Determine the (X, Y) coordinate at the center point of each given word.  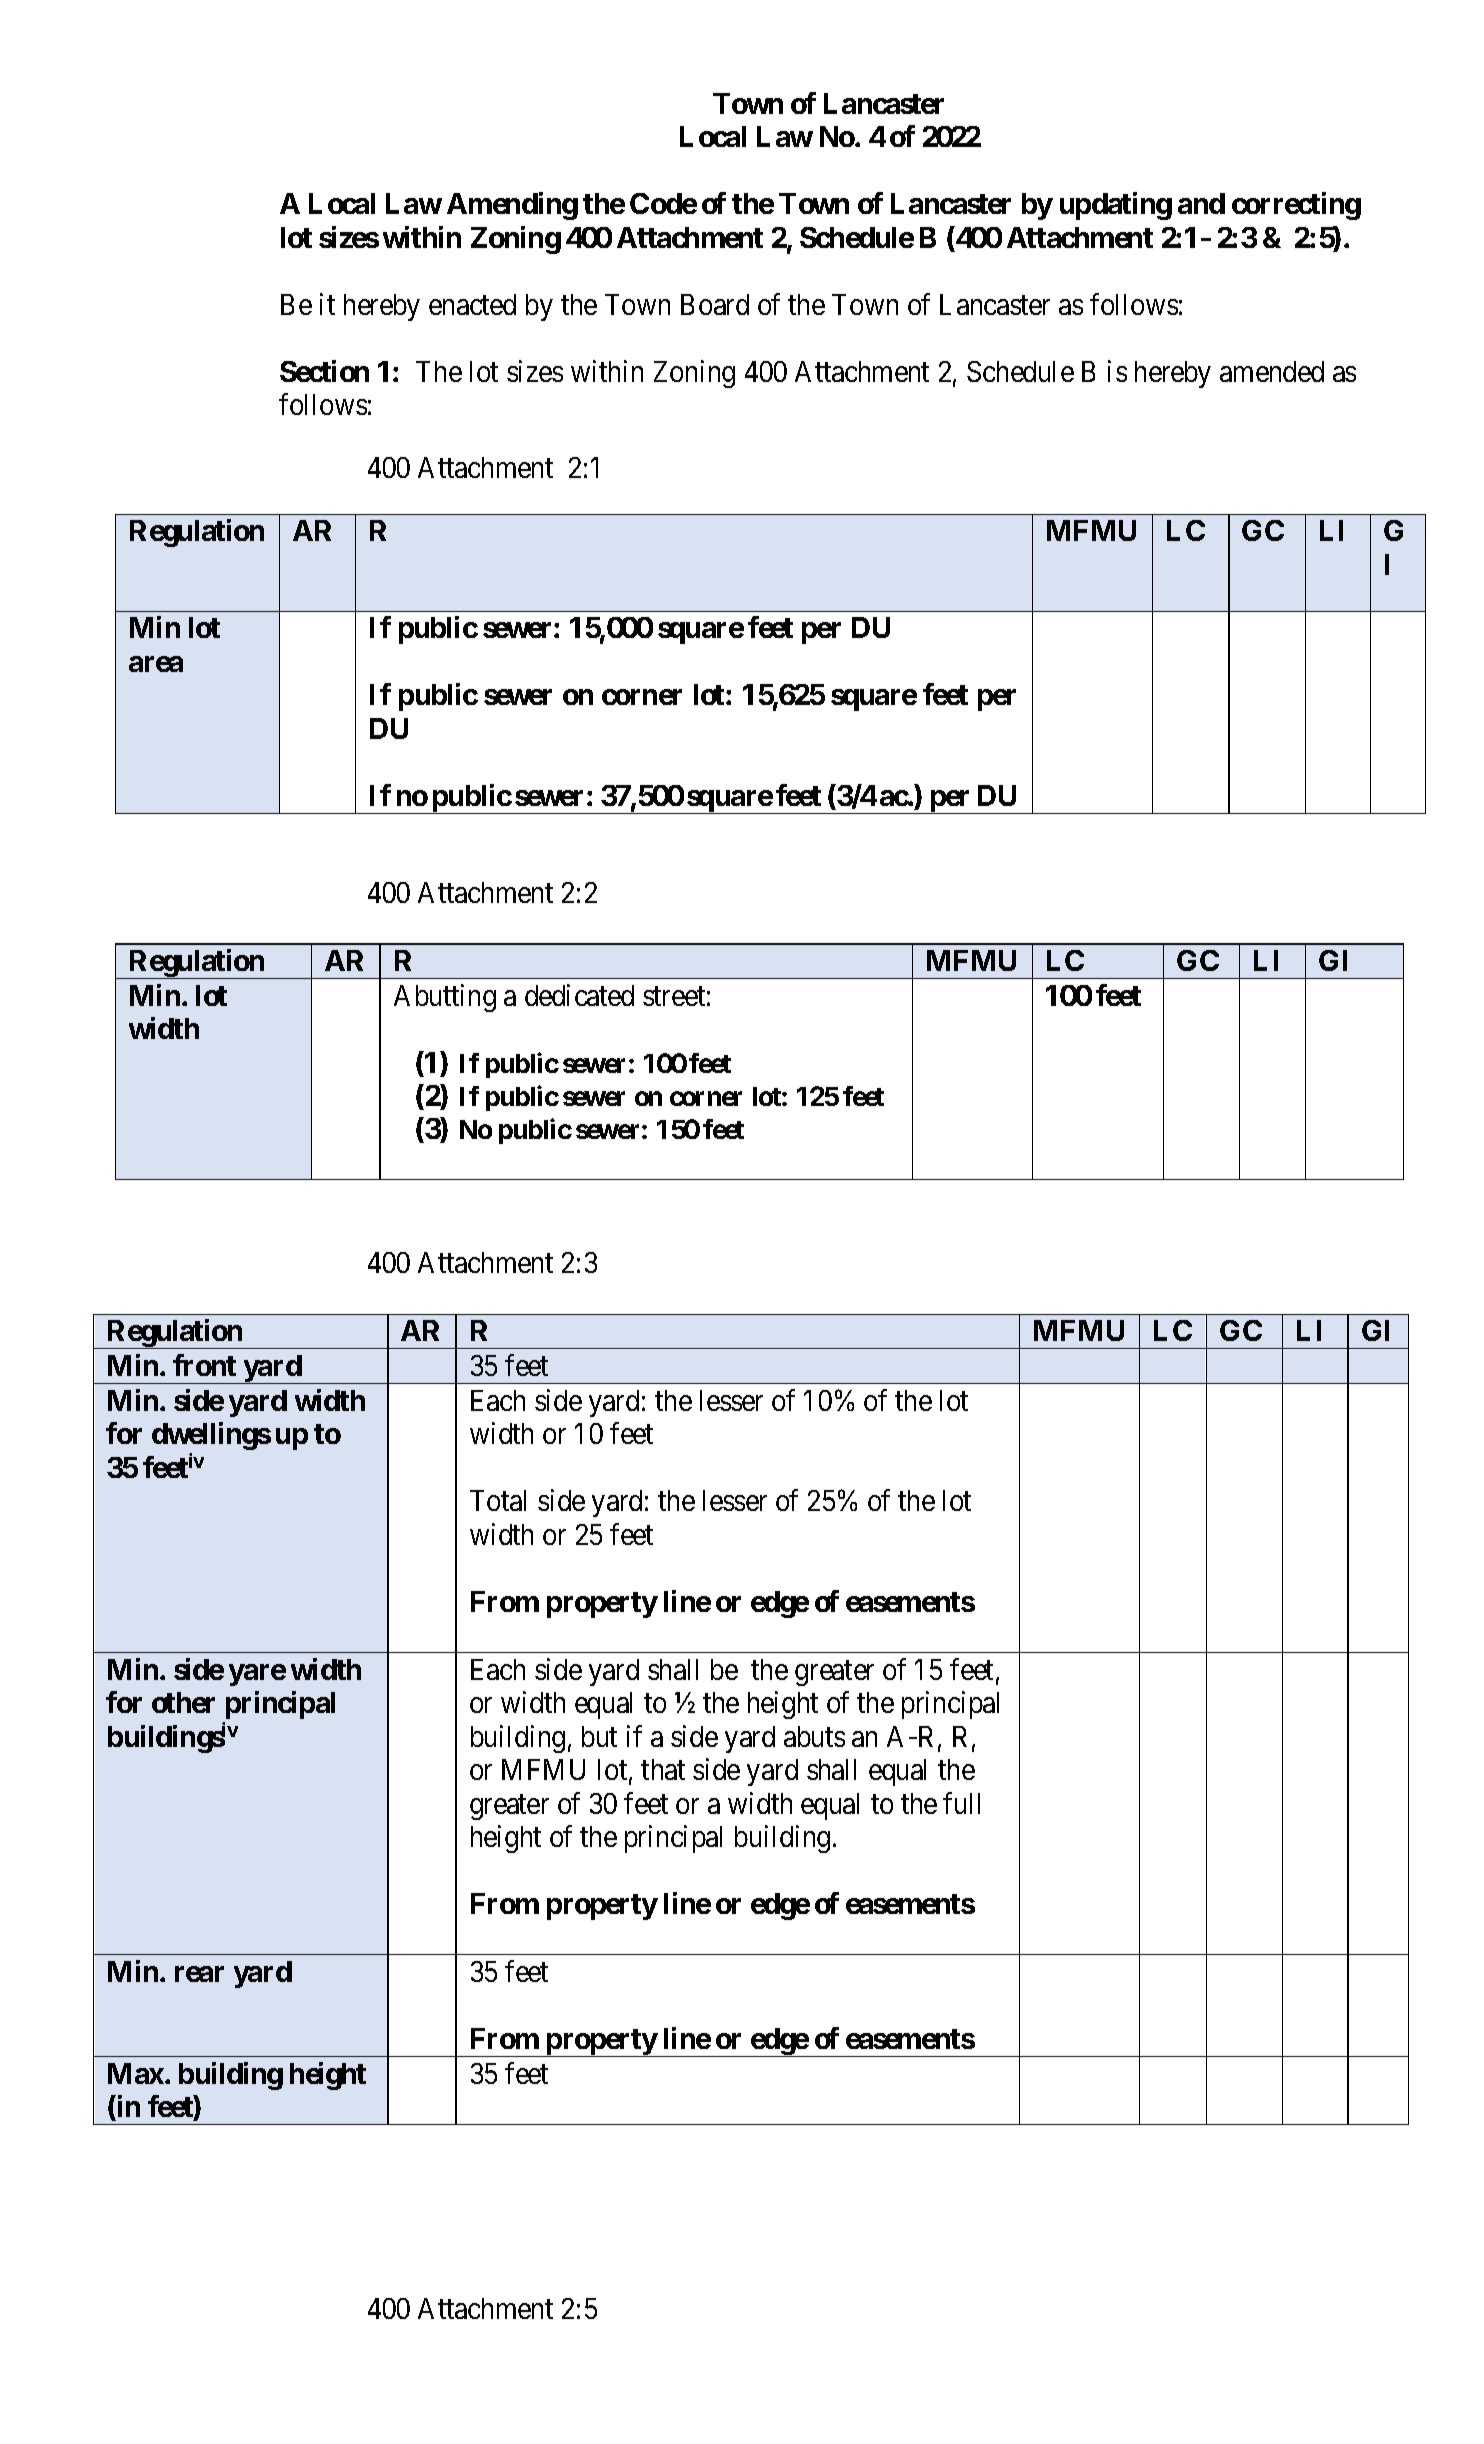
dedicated (579, 995)
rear (199, 1974)
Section (324, 371)
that (663, 1769)
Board (715, 304)
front (204, 1365)
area (156, 664)
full (961, 1803)
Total (498, 1500)
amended (1272, 371)
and (1201, 203)
